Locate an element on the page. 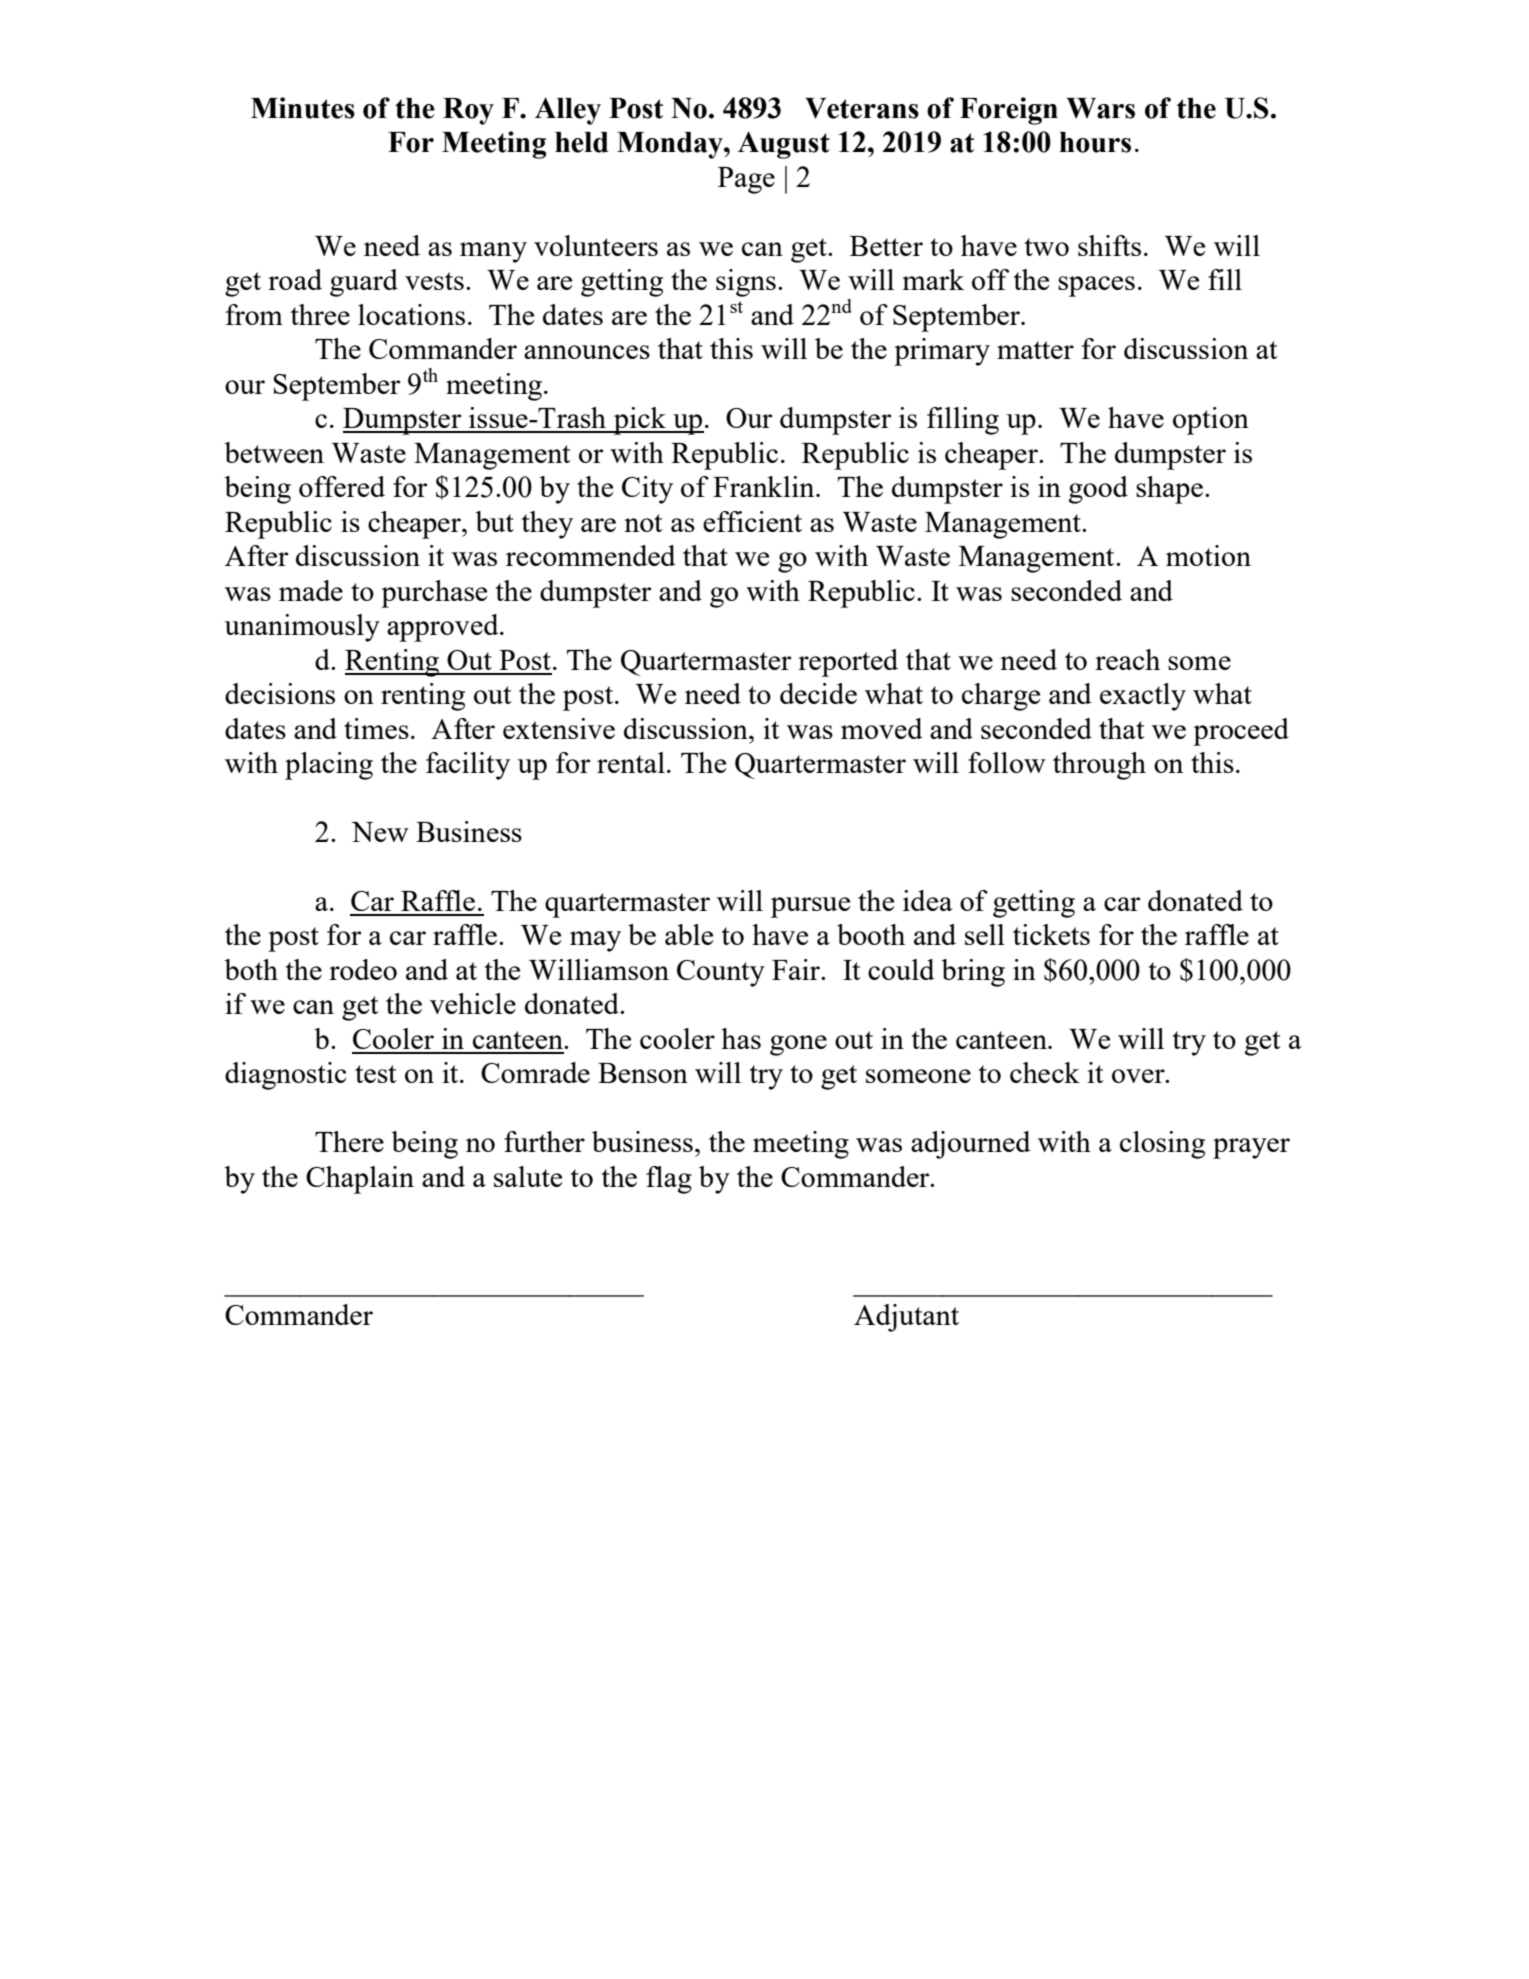 The height and width of the image is (1979, 1529). hours is located at coordinates (1095, 142).
